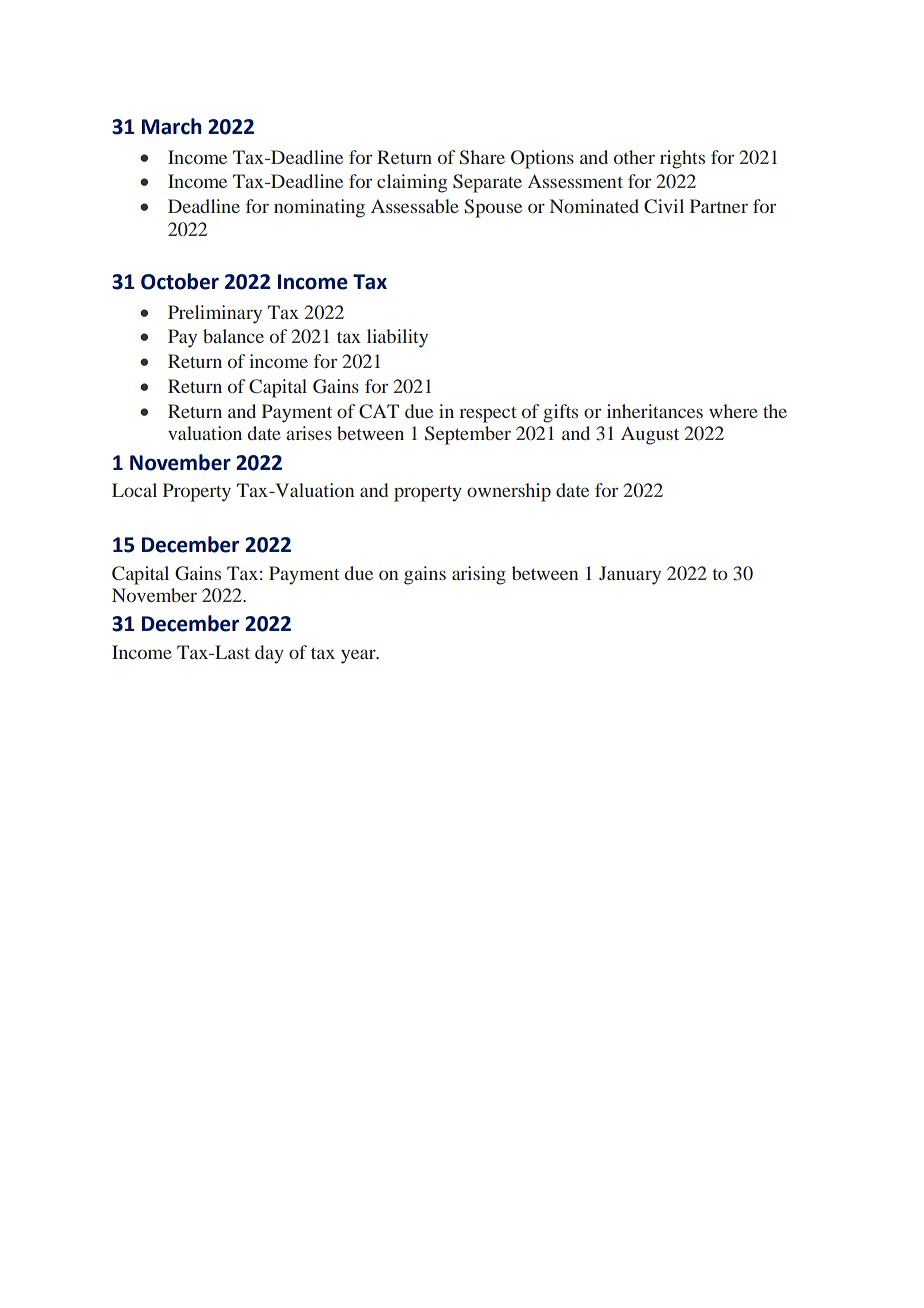  What do you see at coordinates (269, 654) in the screenshot?
I see `day` at bounding box center [269, 654].
